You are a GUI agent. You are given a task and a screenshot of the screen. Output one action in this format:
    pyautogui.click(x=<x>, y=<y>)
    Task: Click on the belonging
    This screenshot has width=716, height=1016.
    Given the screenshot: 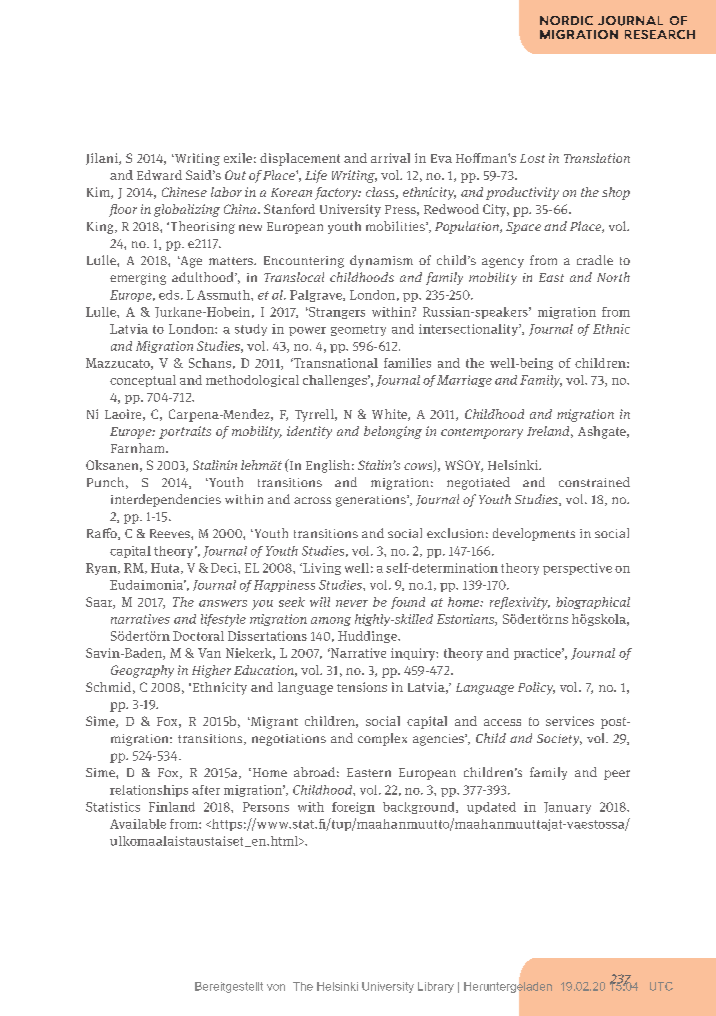 What is the action you would take?
    pyautogui.click(x=393, y=432)
